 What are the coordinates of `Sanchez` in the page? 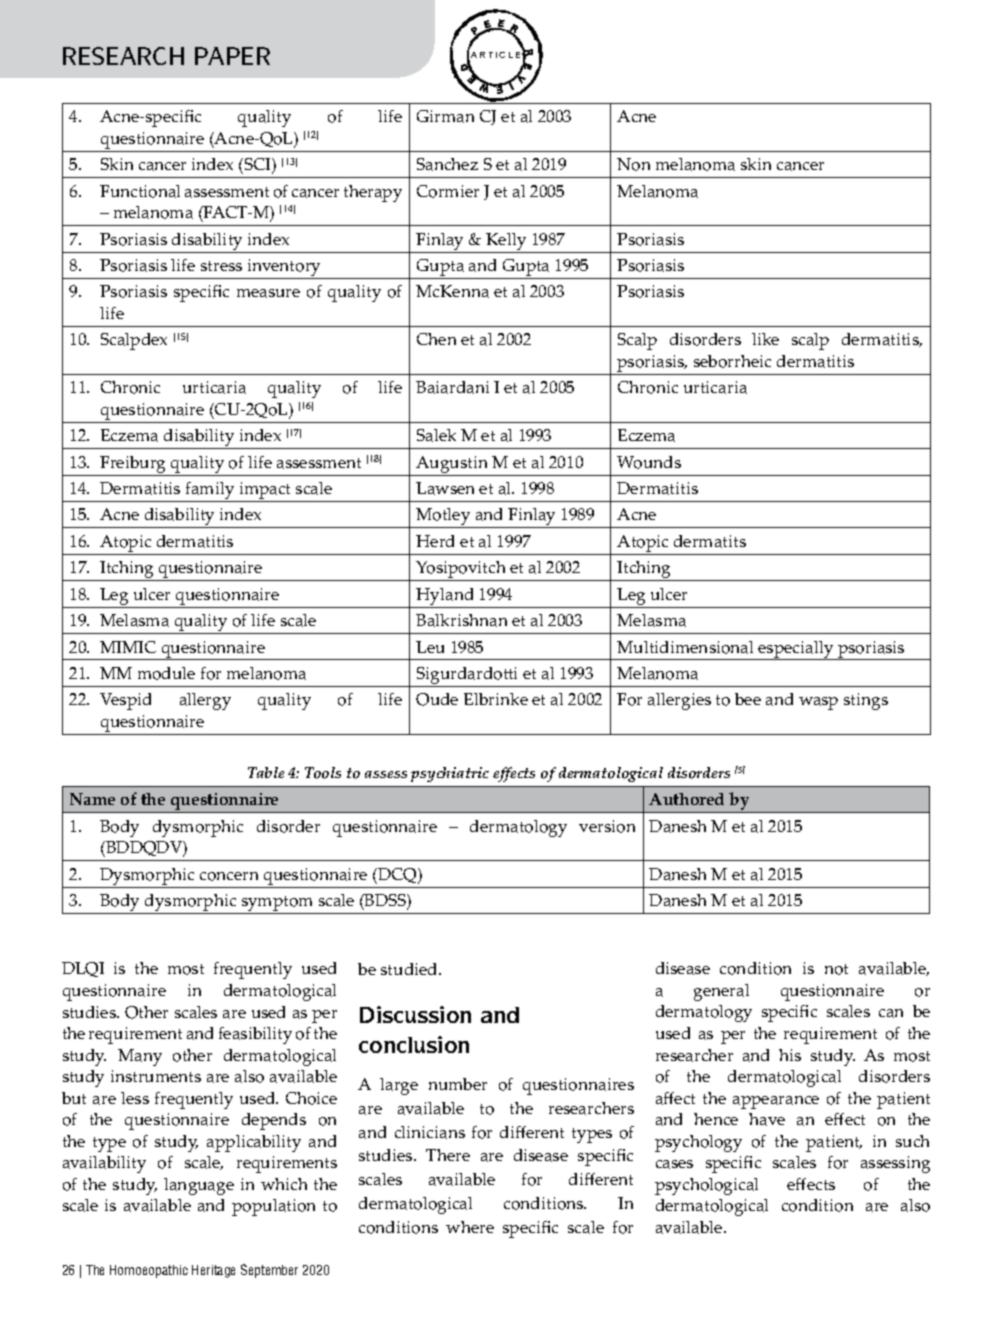 It's located at (447, 164).
